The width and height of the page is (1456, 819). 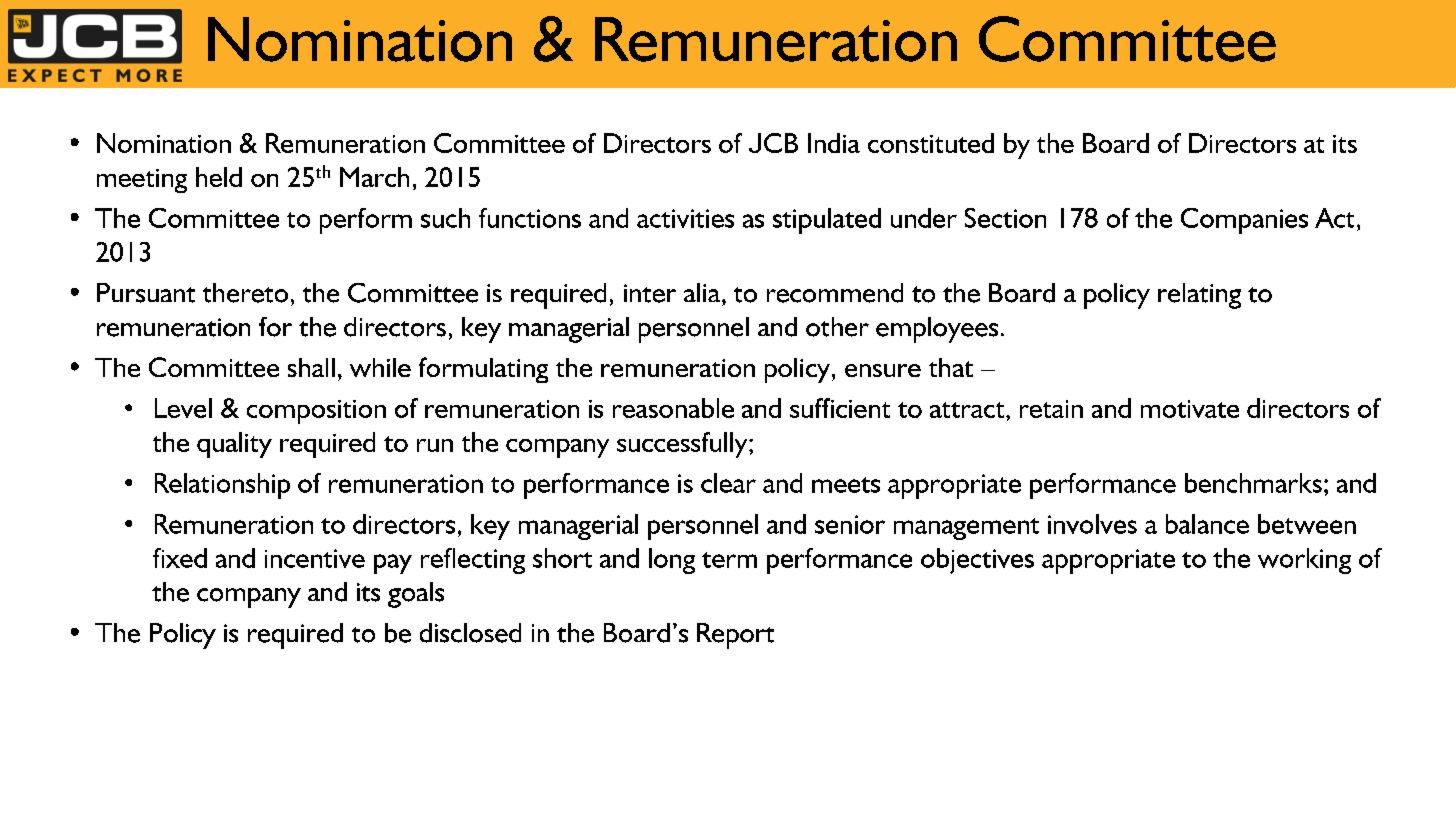 I want to click on JCB, so click(x=773, y=143).
